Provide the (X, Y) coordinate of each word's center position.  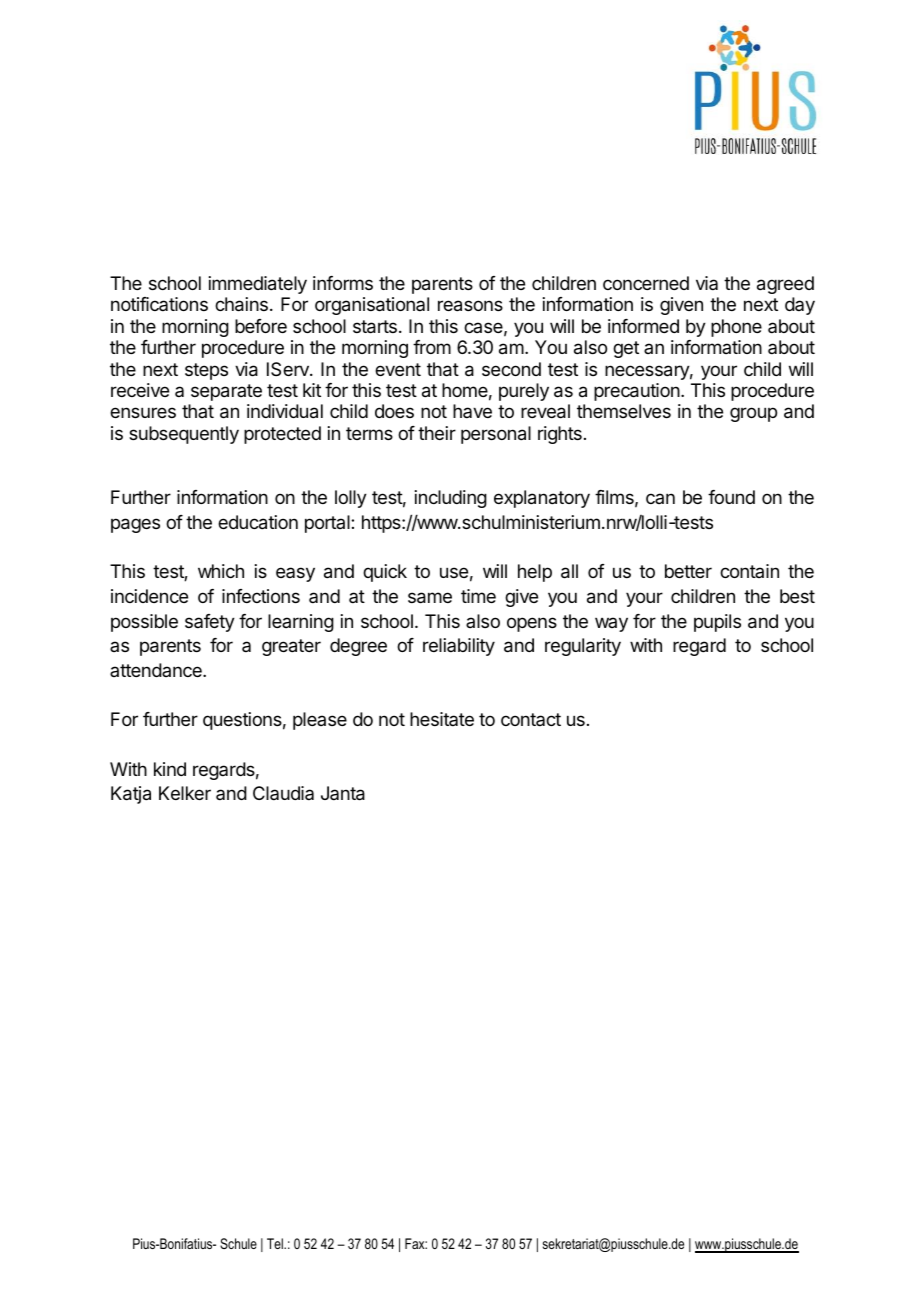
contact (531, 719)
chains (241, 304)
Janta (343, 793)
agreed (785, 285)
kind (170, 769)
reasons (470, 306)
